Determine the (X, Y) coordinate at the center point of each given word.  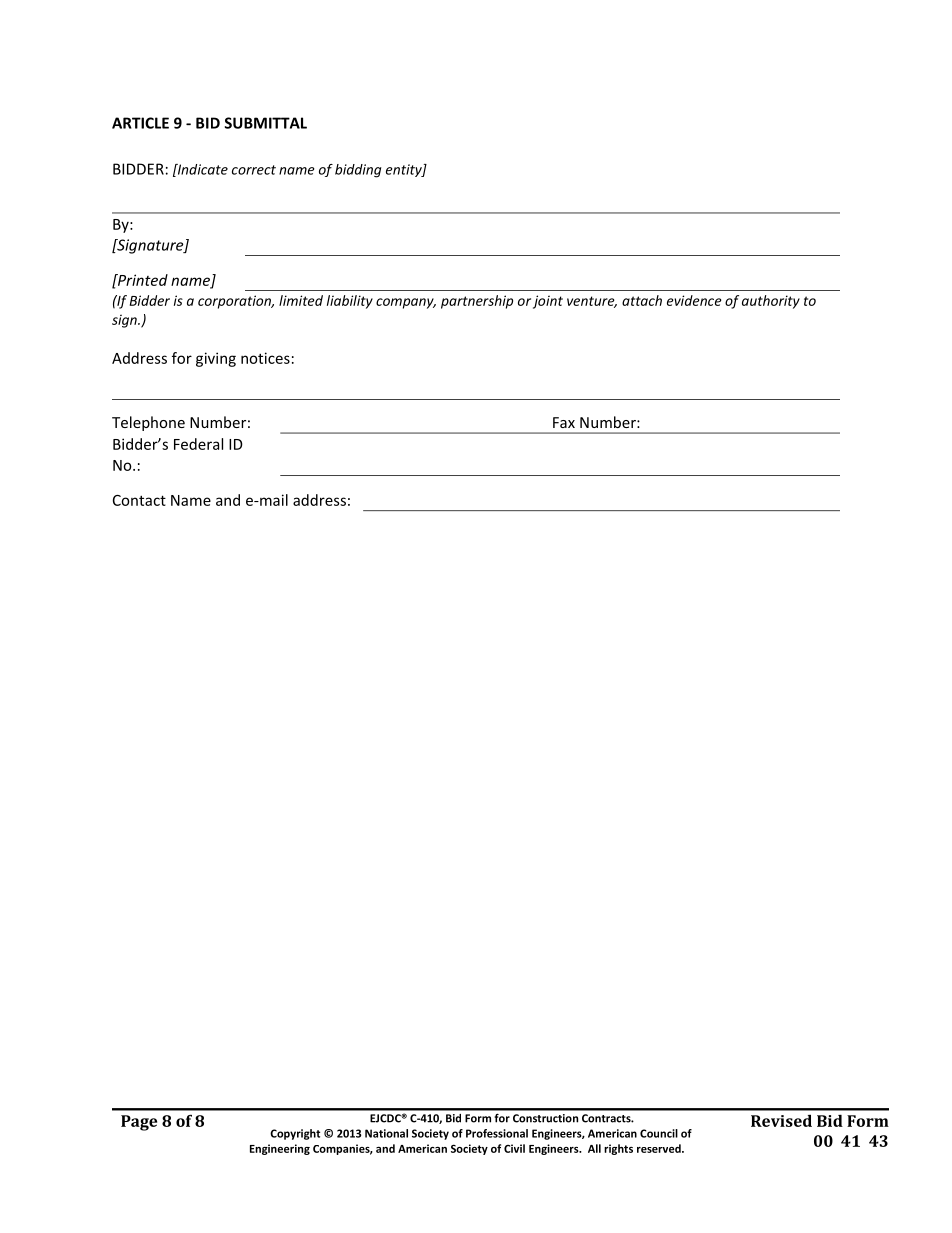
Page (139, 1123)
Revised (781, 1120)
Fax (564, 422)
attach (642, 300)
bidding (358, 171)
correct (254, 170)
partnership (477, 302)
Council (659, 1133)
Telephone (148, 423)
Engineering (280, 1149)
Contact (139, 500)
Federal (198, 444)
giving (216, 359)
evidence (694, 300)
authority (771, 302)
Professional (497, 1133)
